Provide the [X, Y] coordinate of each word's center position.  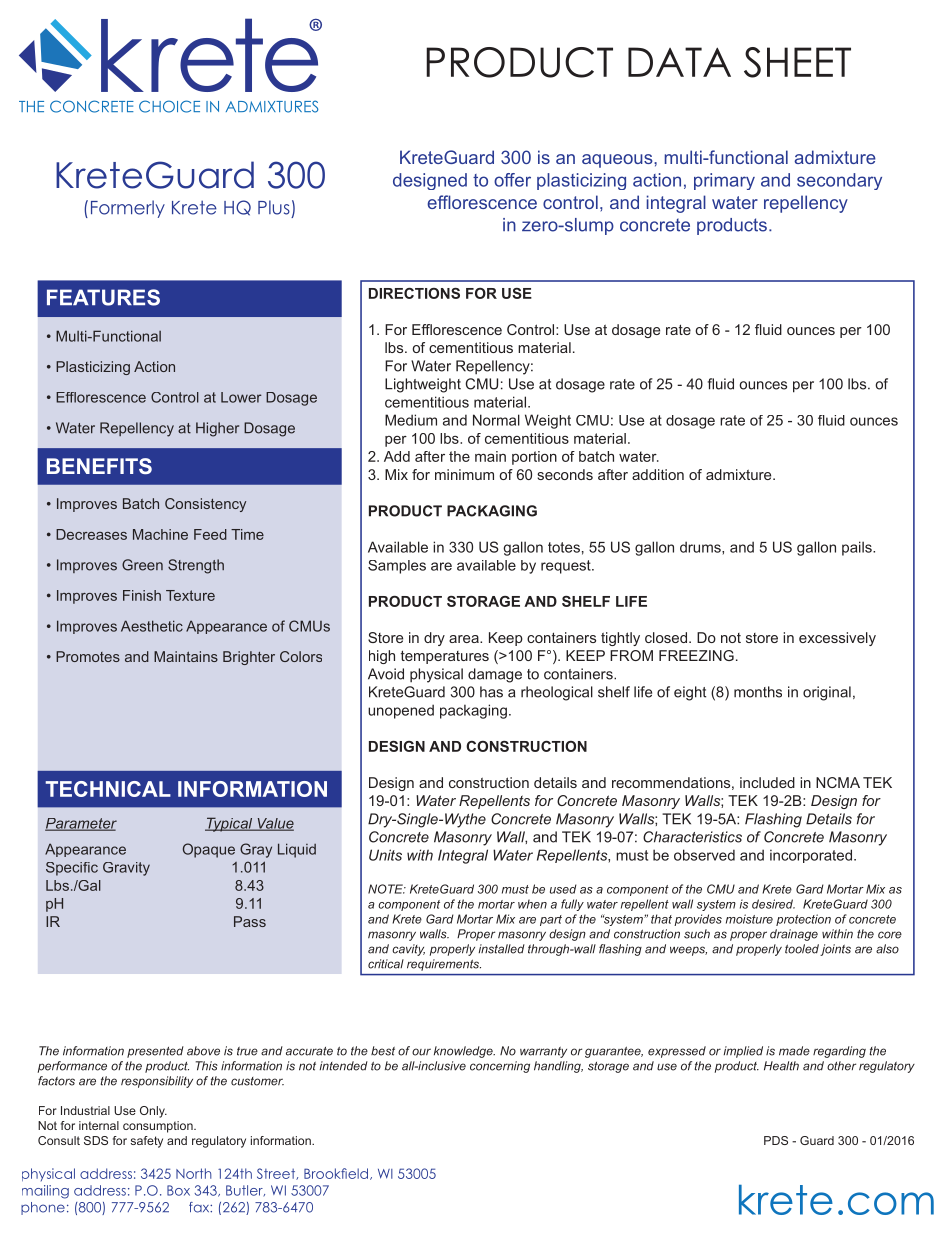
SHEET [797, 62]
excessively [837, 639]
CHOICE [169, 106]
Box [178, 1190]
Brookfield [336, 1173]
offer [512, 180]
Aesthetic [152, 626]
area [465, 639]
